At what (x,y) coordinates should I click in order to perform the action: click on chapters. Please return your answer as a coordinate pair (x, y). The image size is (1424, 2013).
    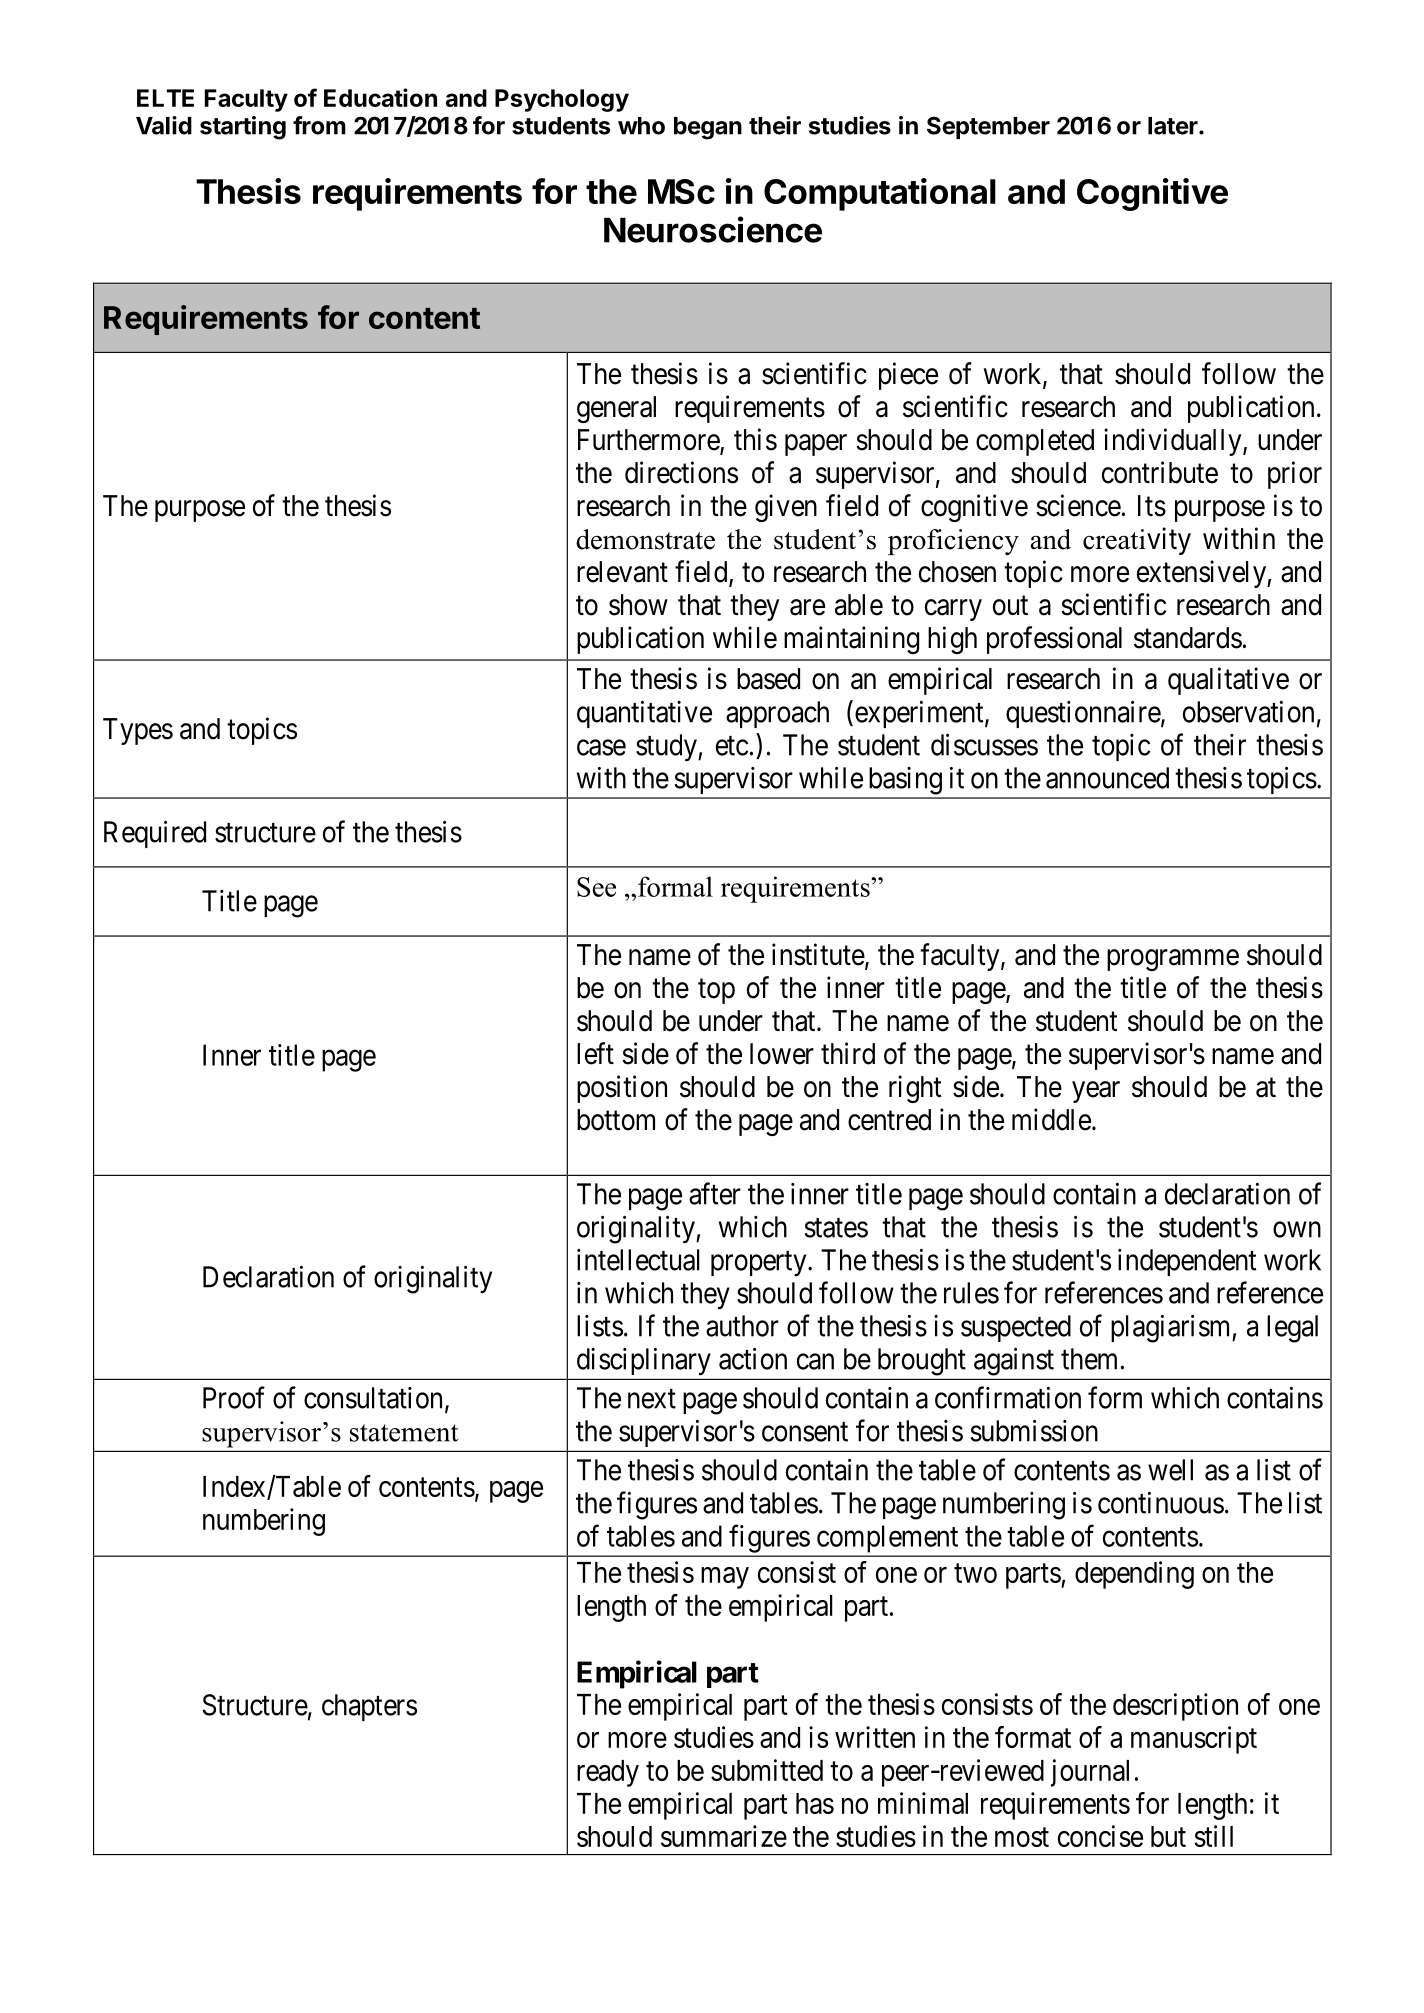
    Looking at the image, I should click on (369, 1707).
